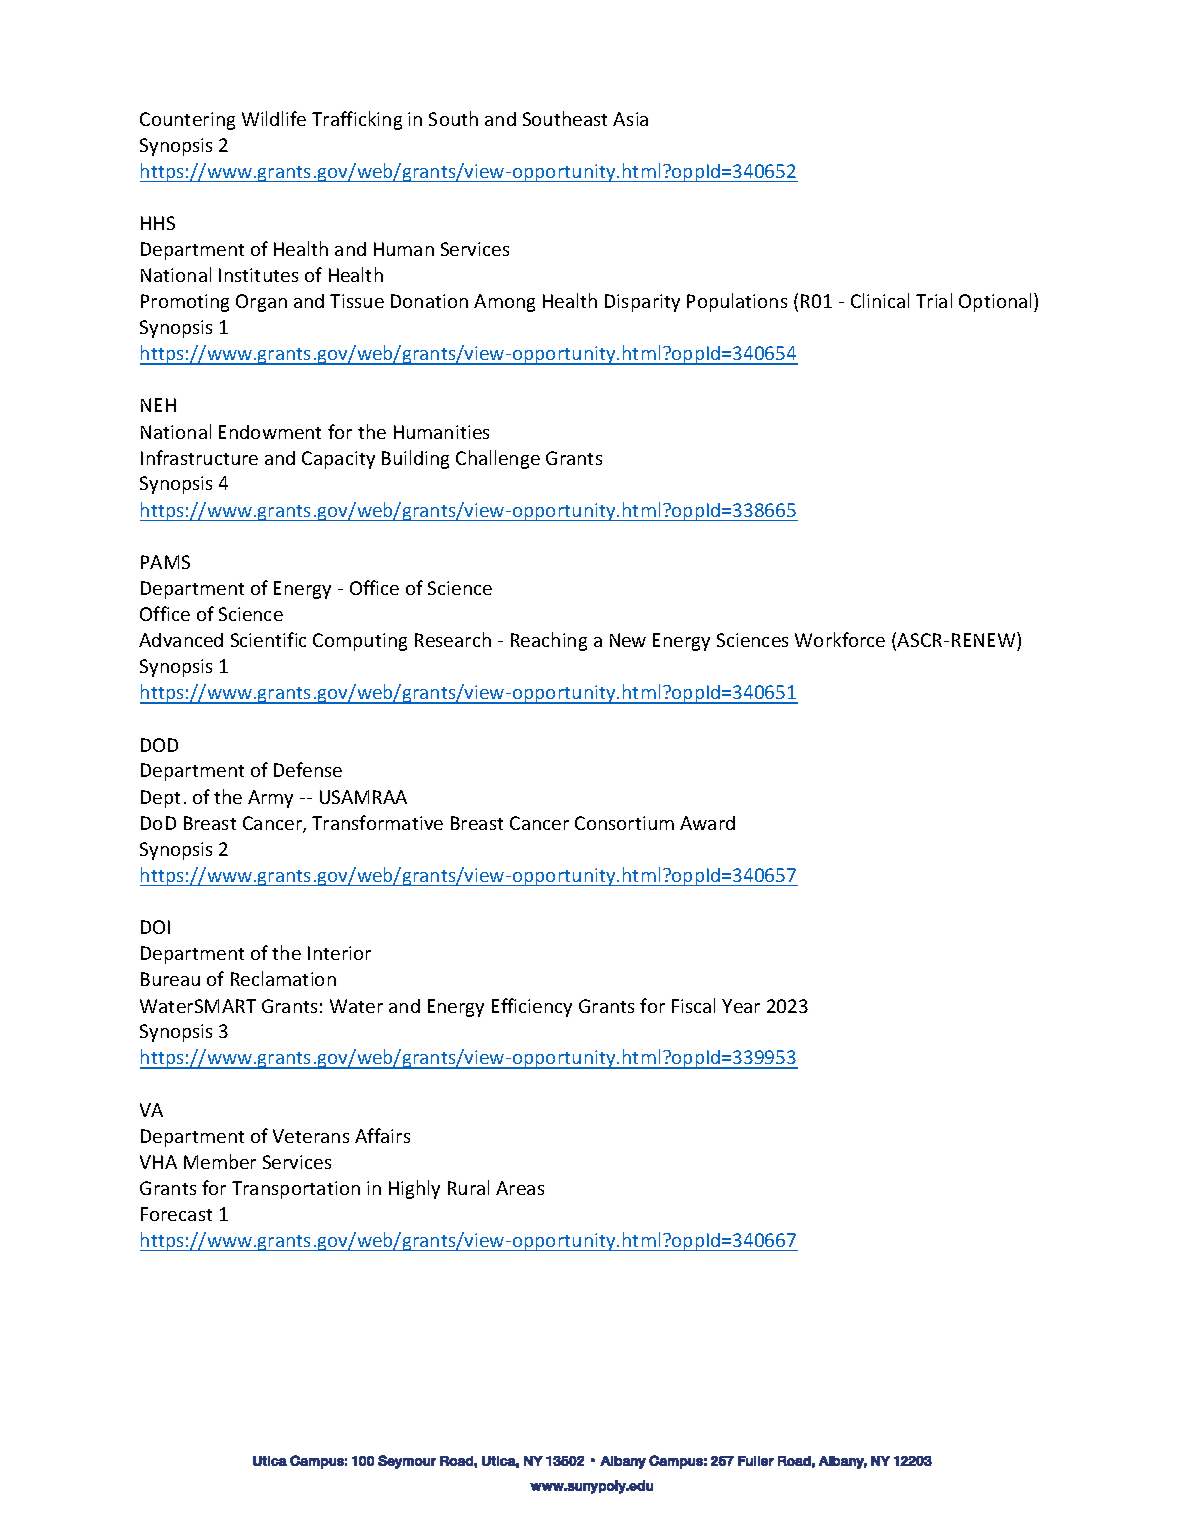 The width and height of the page is (1188, 1538). Describe the element at coordinates (630, 119) in the page. I see `Asia` at that location.
